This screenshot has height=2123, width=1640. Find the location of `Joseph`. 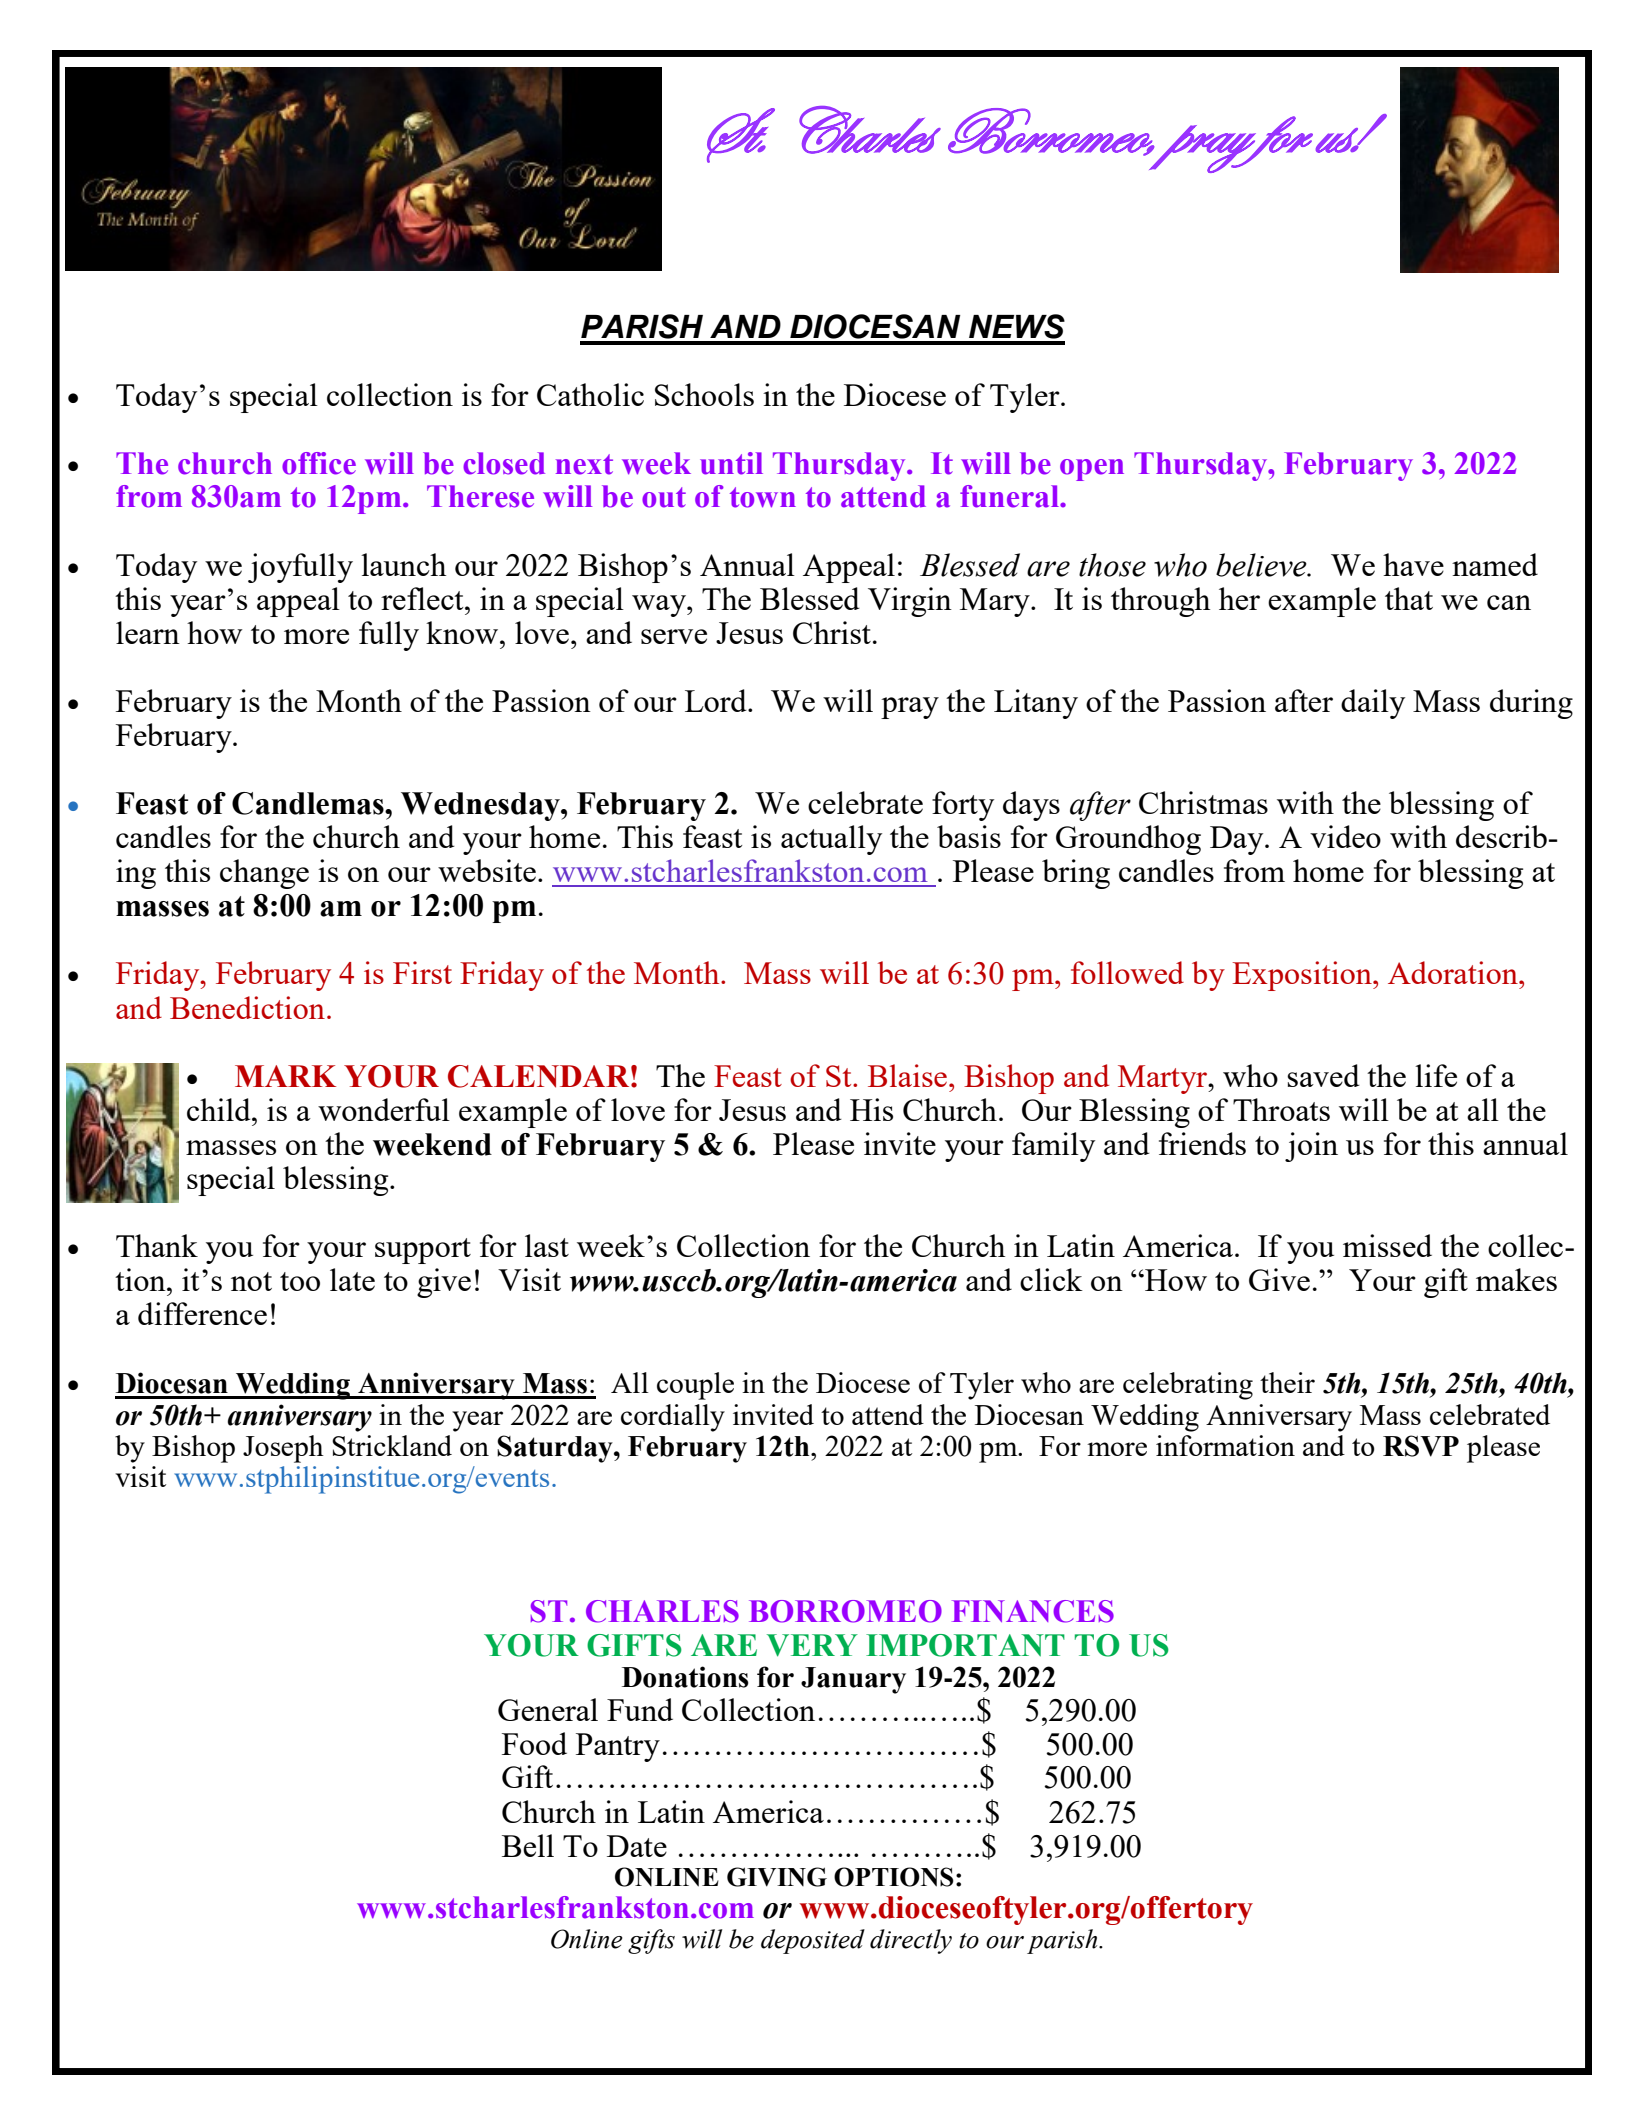

Joseph is located at coordinates (283, 1449).
